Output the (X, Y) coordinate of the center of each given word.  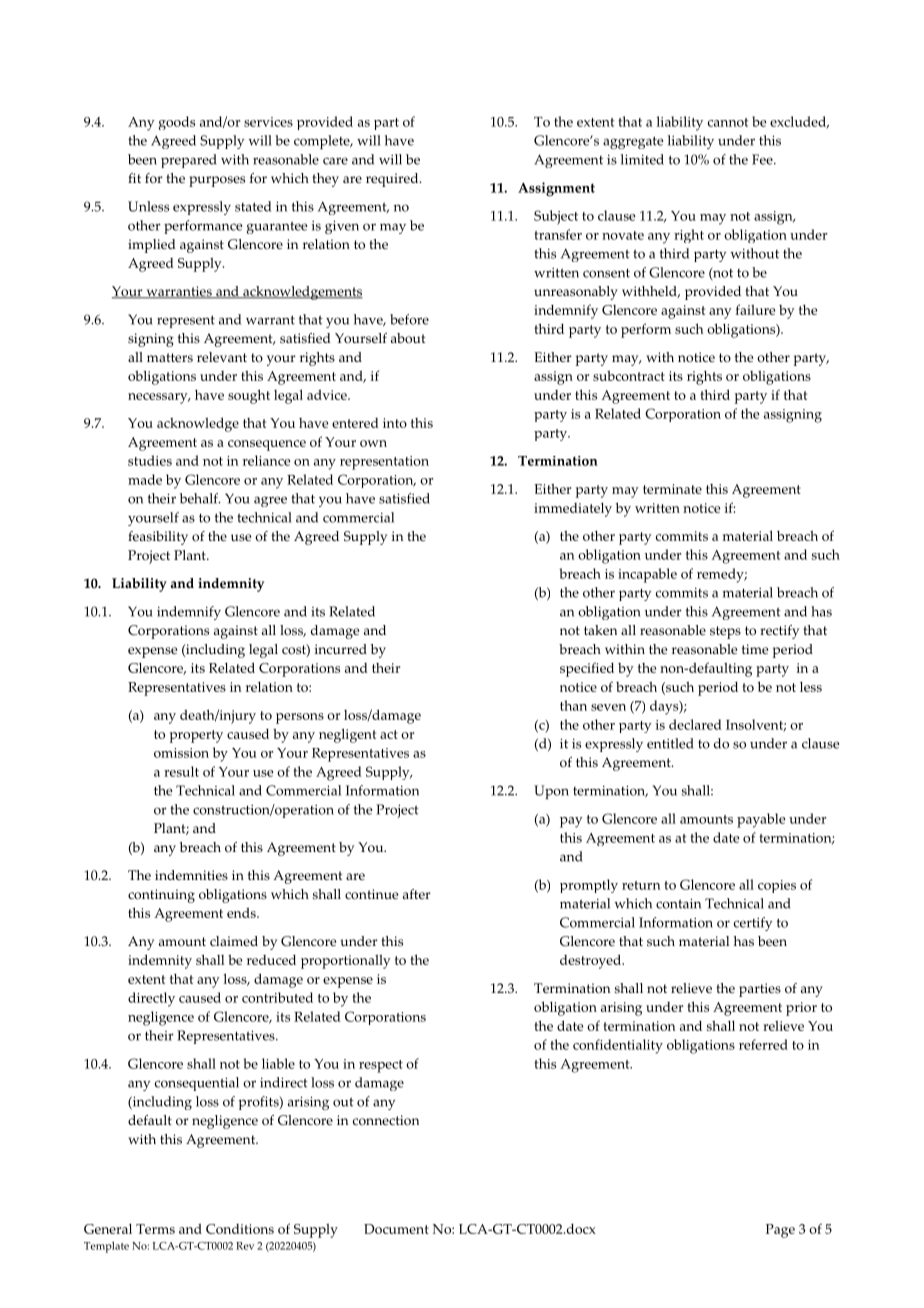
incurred (341, 649)
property (196, 736)
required (393, 180)
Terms (155, 1229)
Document (396, 1229)
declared (695, 724)
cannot (728, 122)
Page (780, 1231)
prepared (189, 161)
